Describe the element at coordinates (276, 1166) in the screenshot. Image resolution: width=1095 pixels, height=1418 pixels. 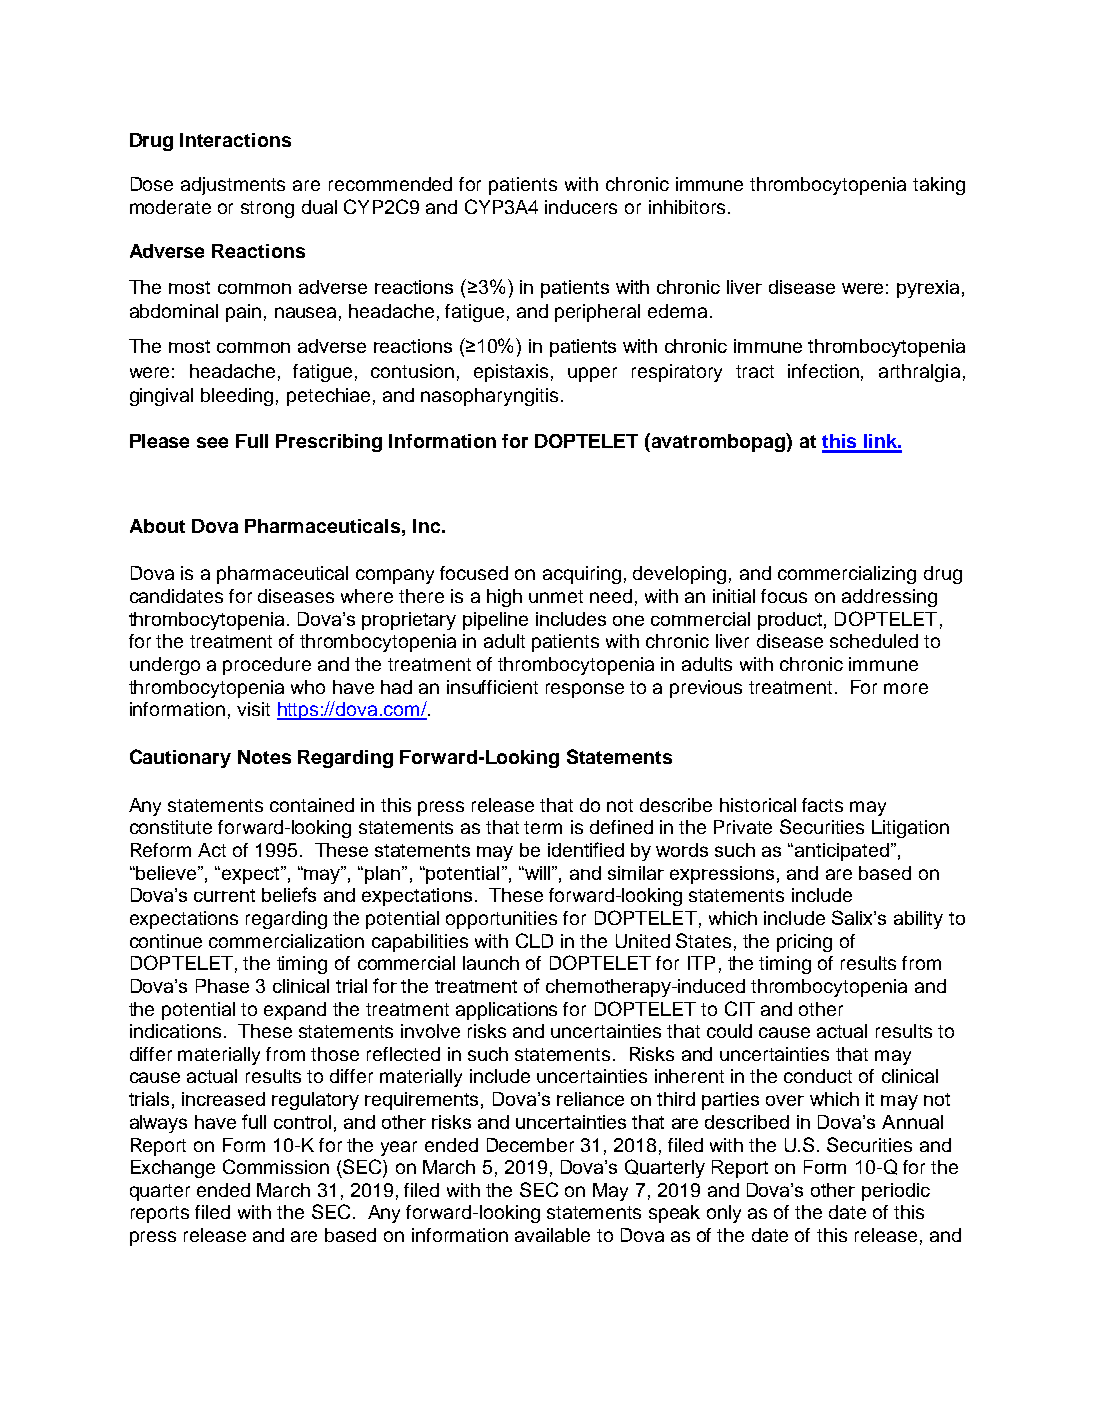
I see `Commission` at that location.
